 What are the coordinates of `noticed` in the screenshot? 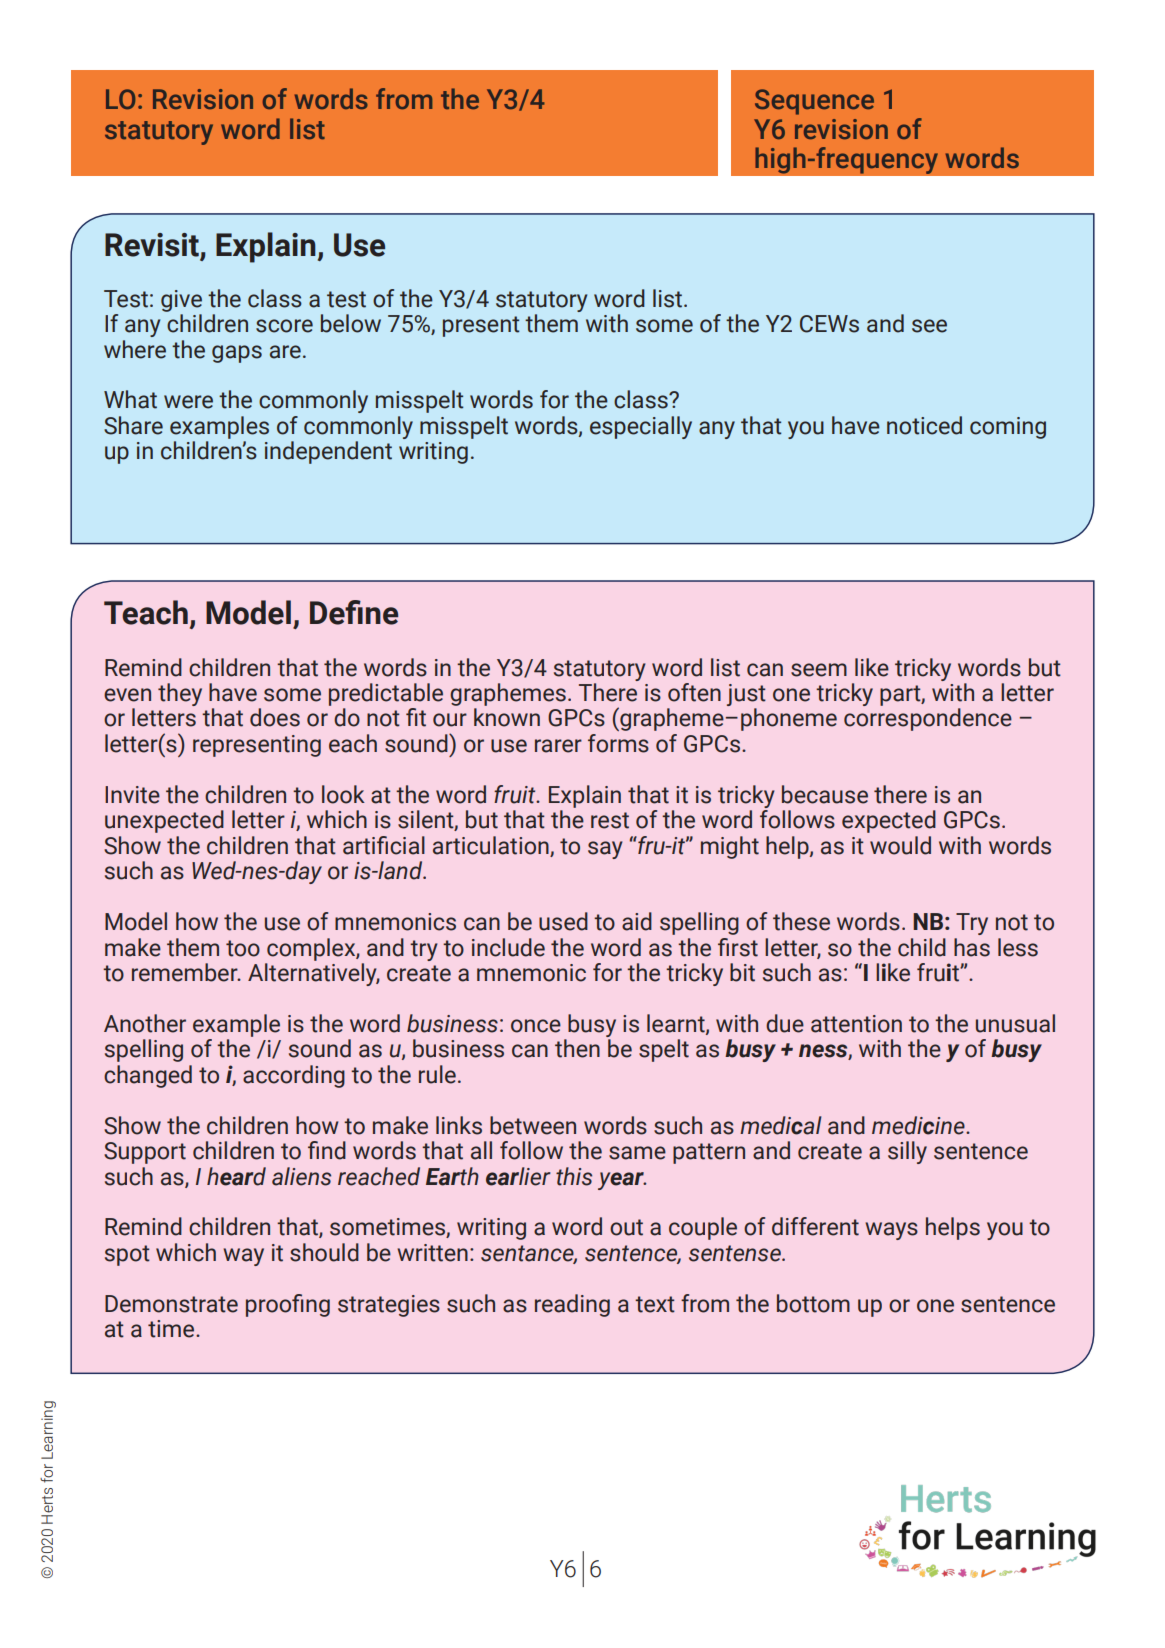 It's located at (924, 425).
